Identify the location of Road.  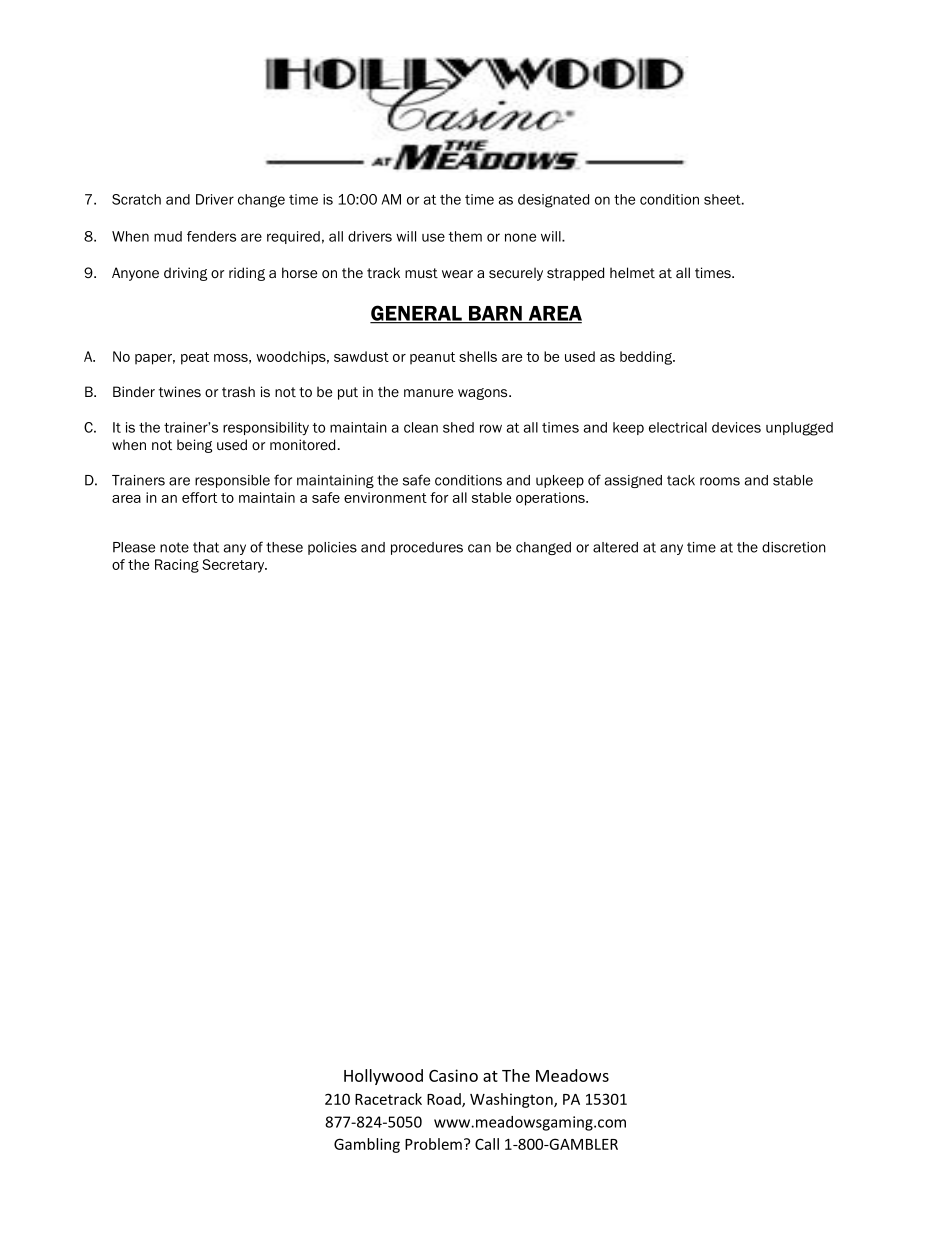
(445, 1100).
